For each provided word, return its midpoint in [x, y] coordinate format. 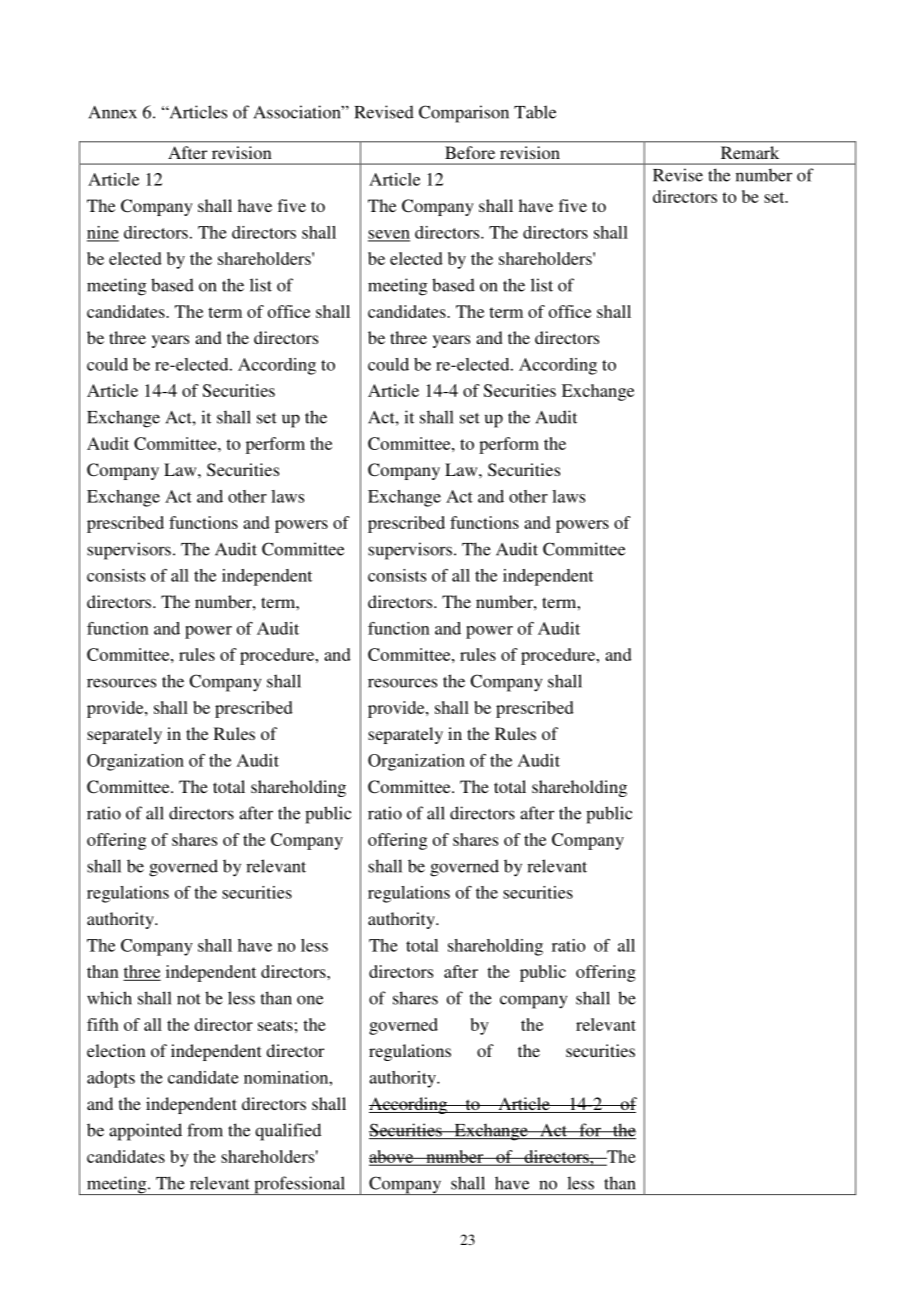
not [189, 999]
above [392, 1157]
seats [275, 1025]
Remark [750, 152]
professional [300, 1185]
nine [103, 233]
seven [389, 235]
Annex [113, 112]
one [310, 1000]
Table [535, 112]
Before [470, 152]
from [205, 1130]
